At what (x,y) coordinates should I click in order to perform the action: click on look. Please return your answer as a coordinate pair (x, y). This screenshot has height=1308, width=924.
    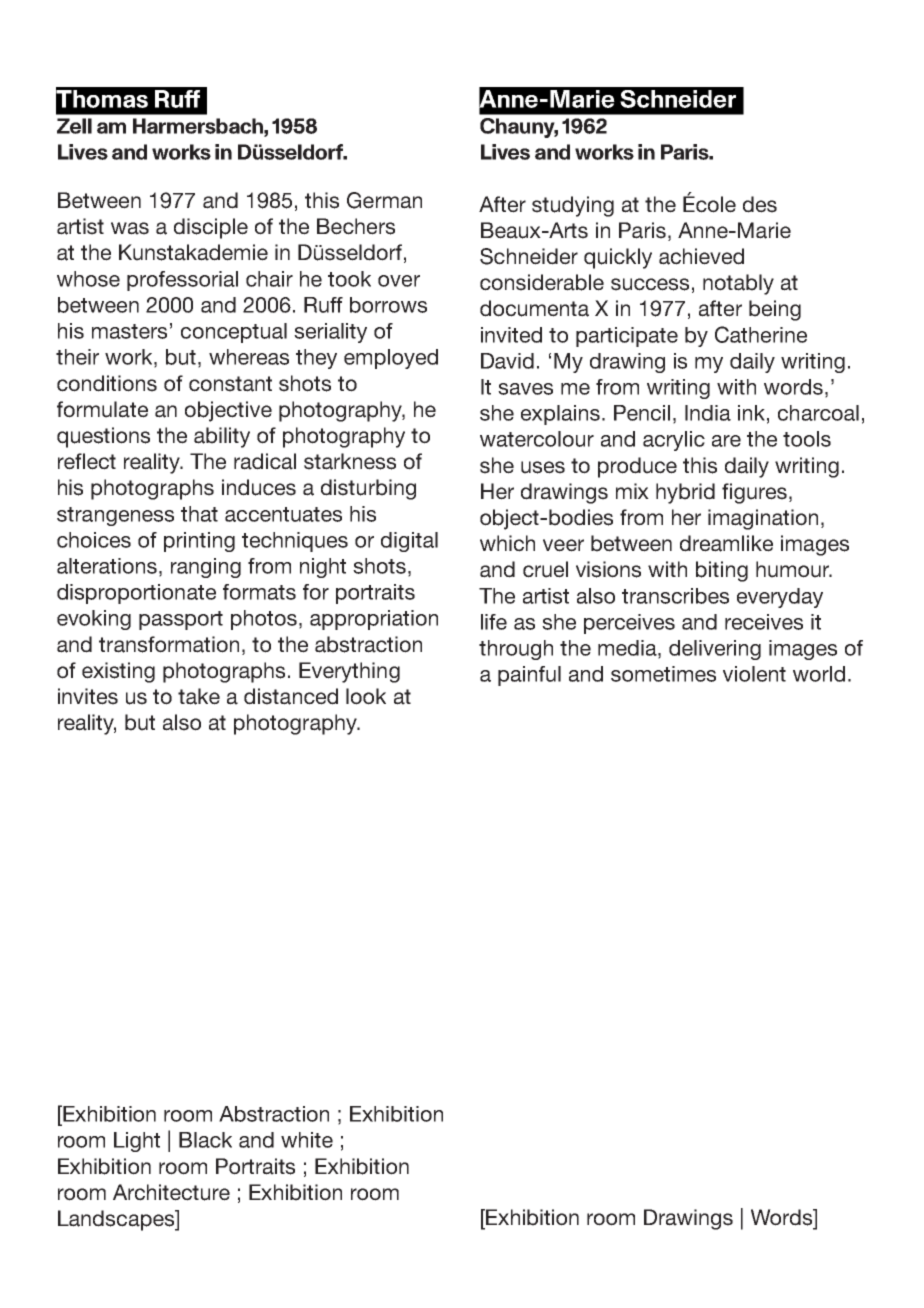
    Looking at the image, I should click on (366, 696).
